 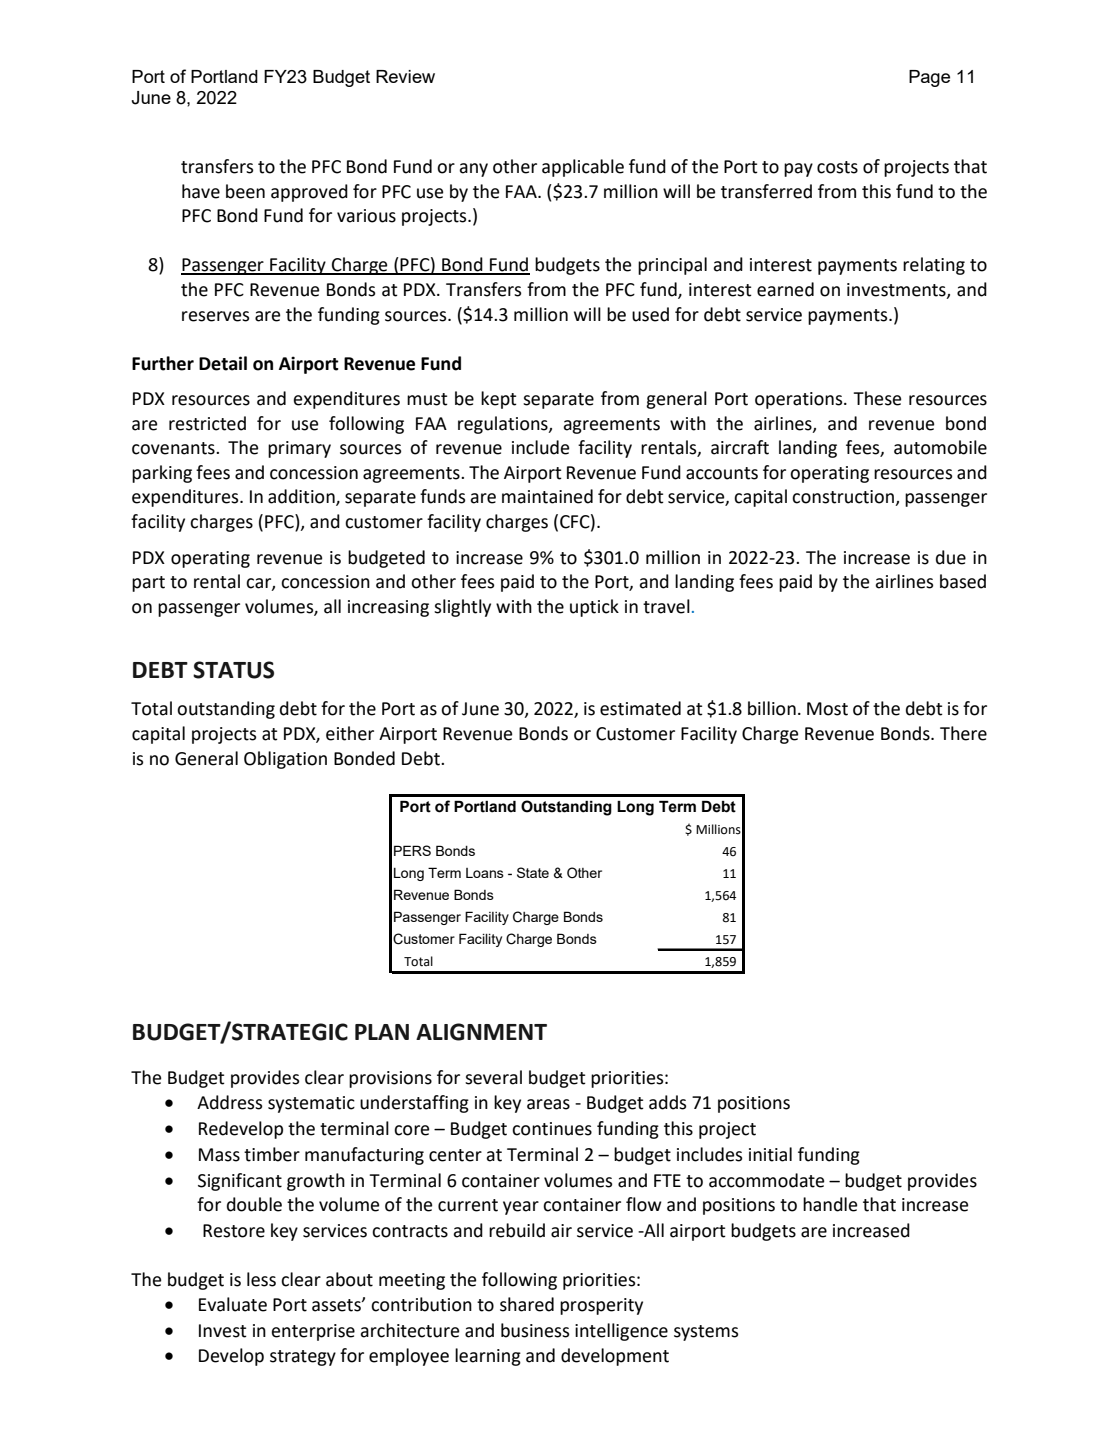 I want to click on addition, so click(x=302, y=497).
